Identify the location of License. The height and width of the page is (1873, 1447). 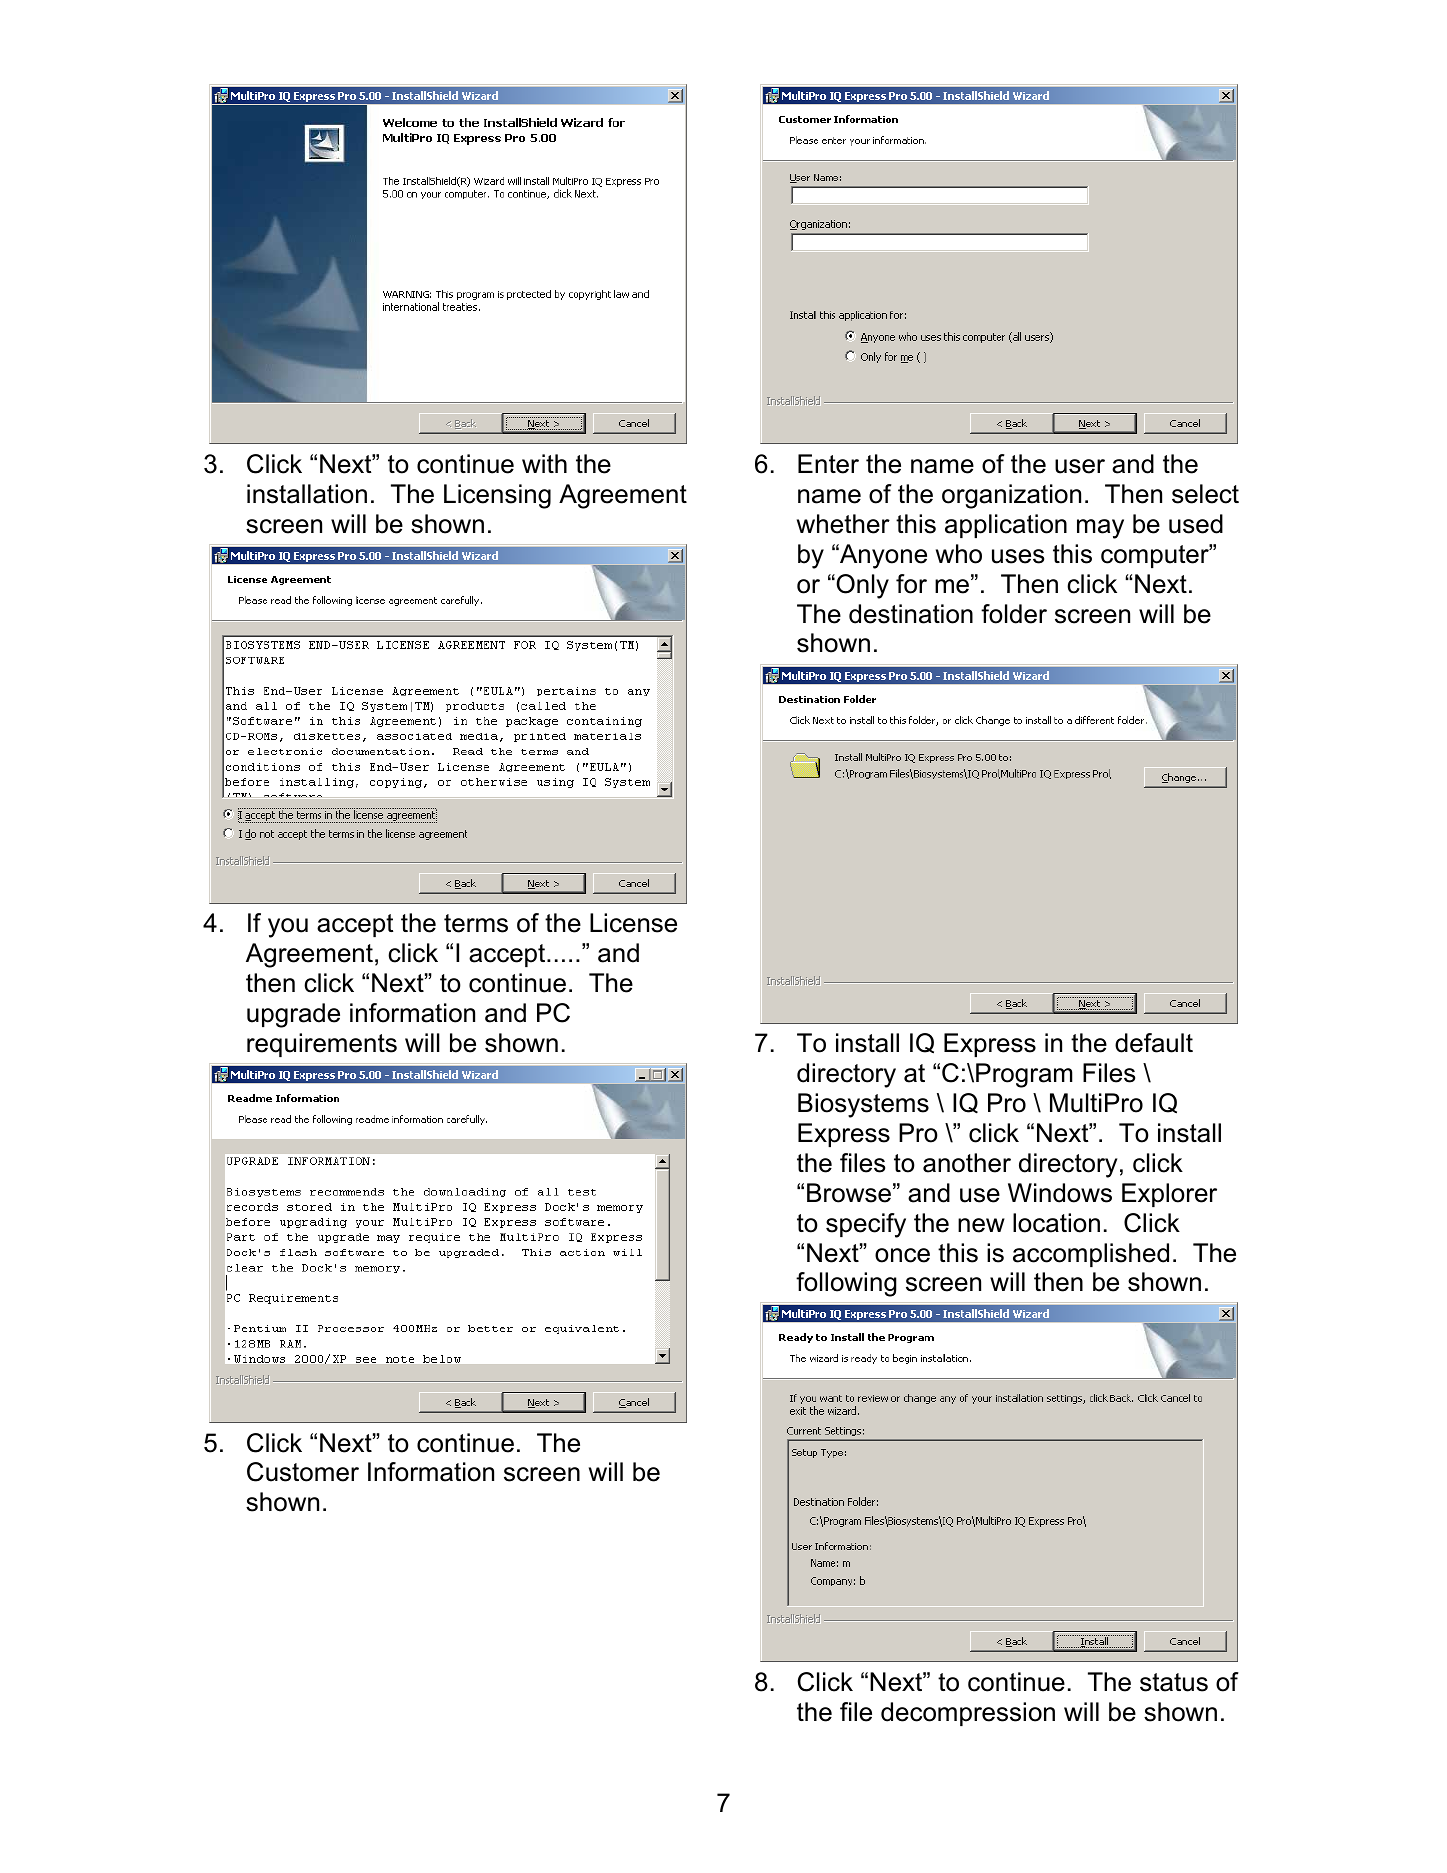
(633, 923).
